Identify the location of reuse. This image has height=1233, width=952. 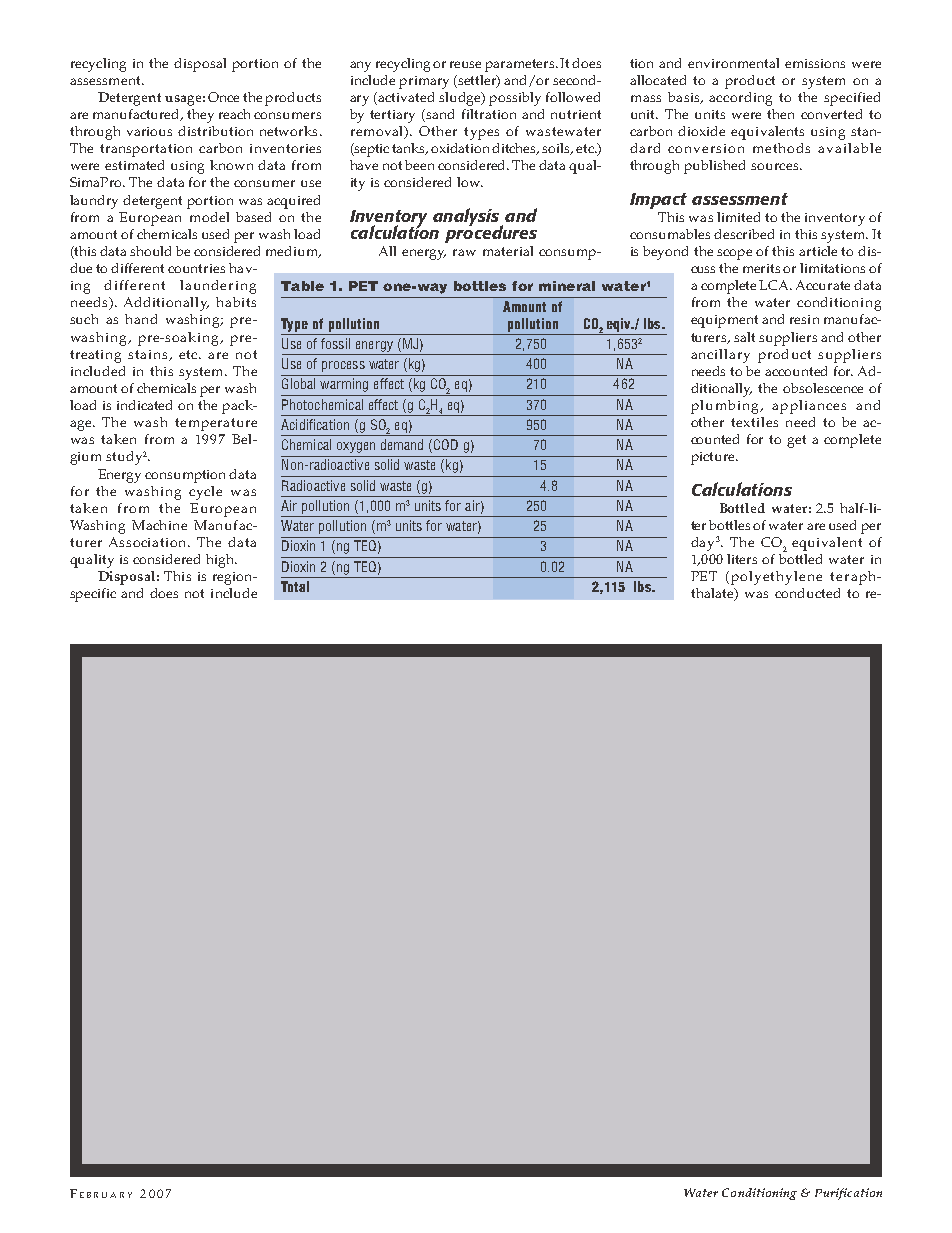
(465, 64).
